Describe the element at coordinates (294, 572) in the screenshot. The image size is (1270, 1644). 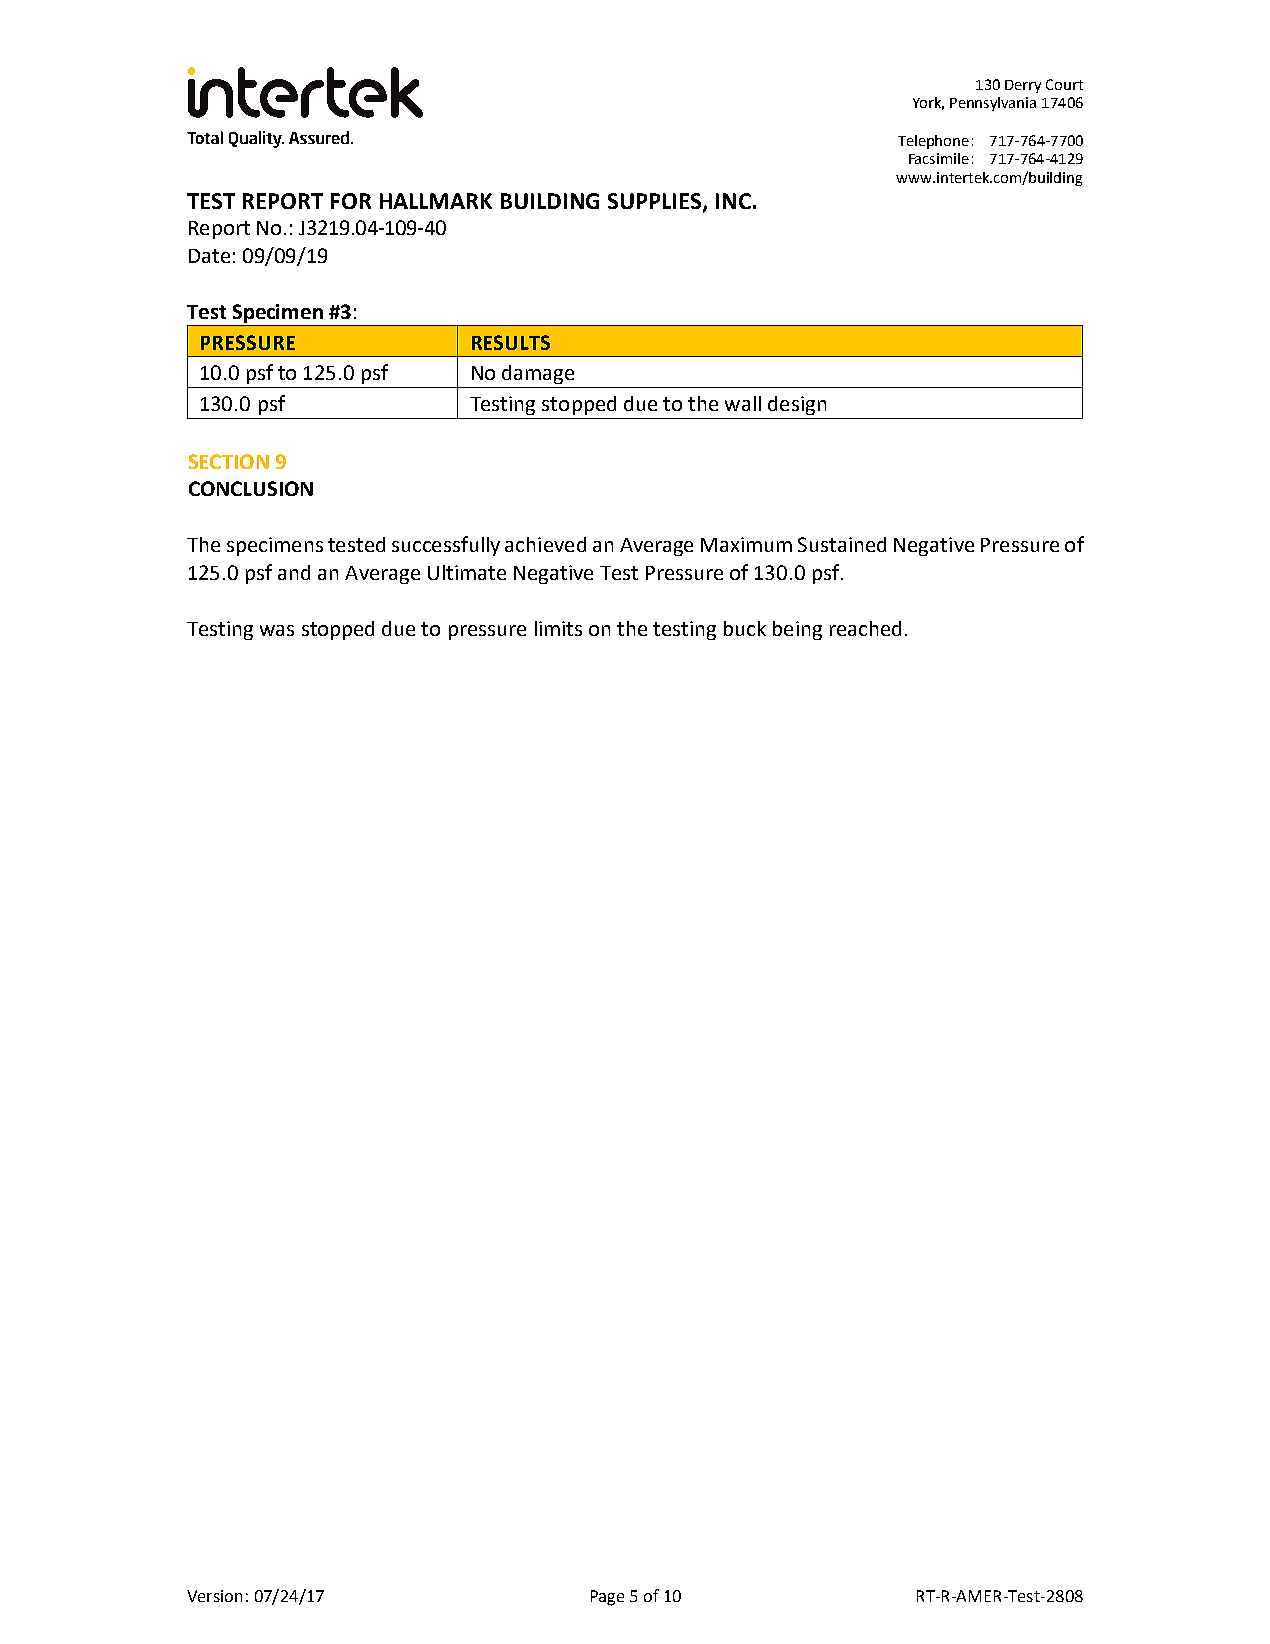
I see `and` at that location.
